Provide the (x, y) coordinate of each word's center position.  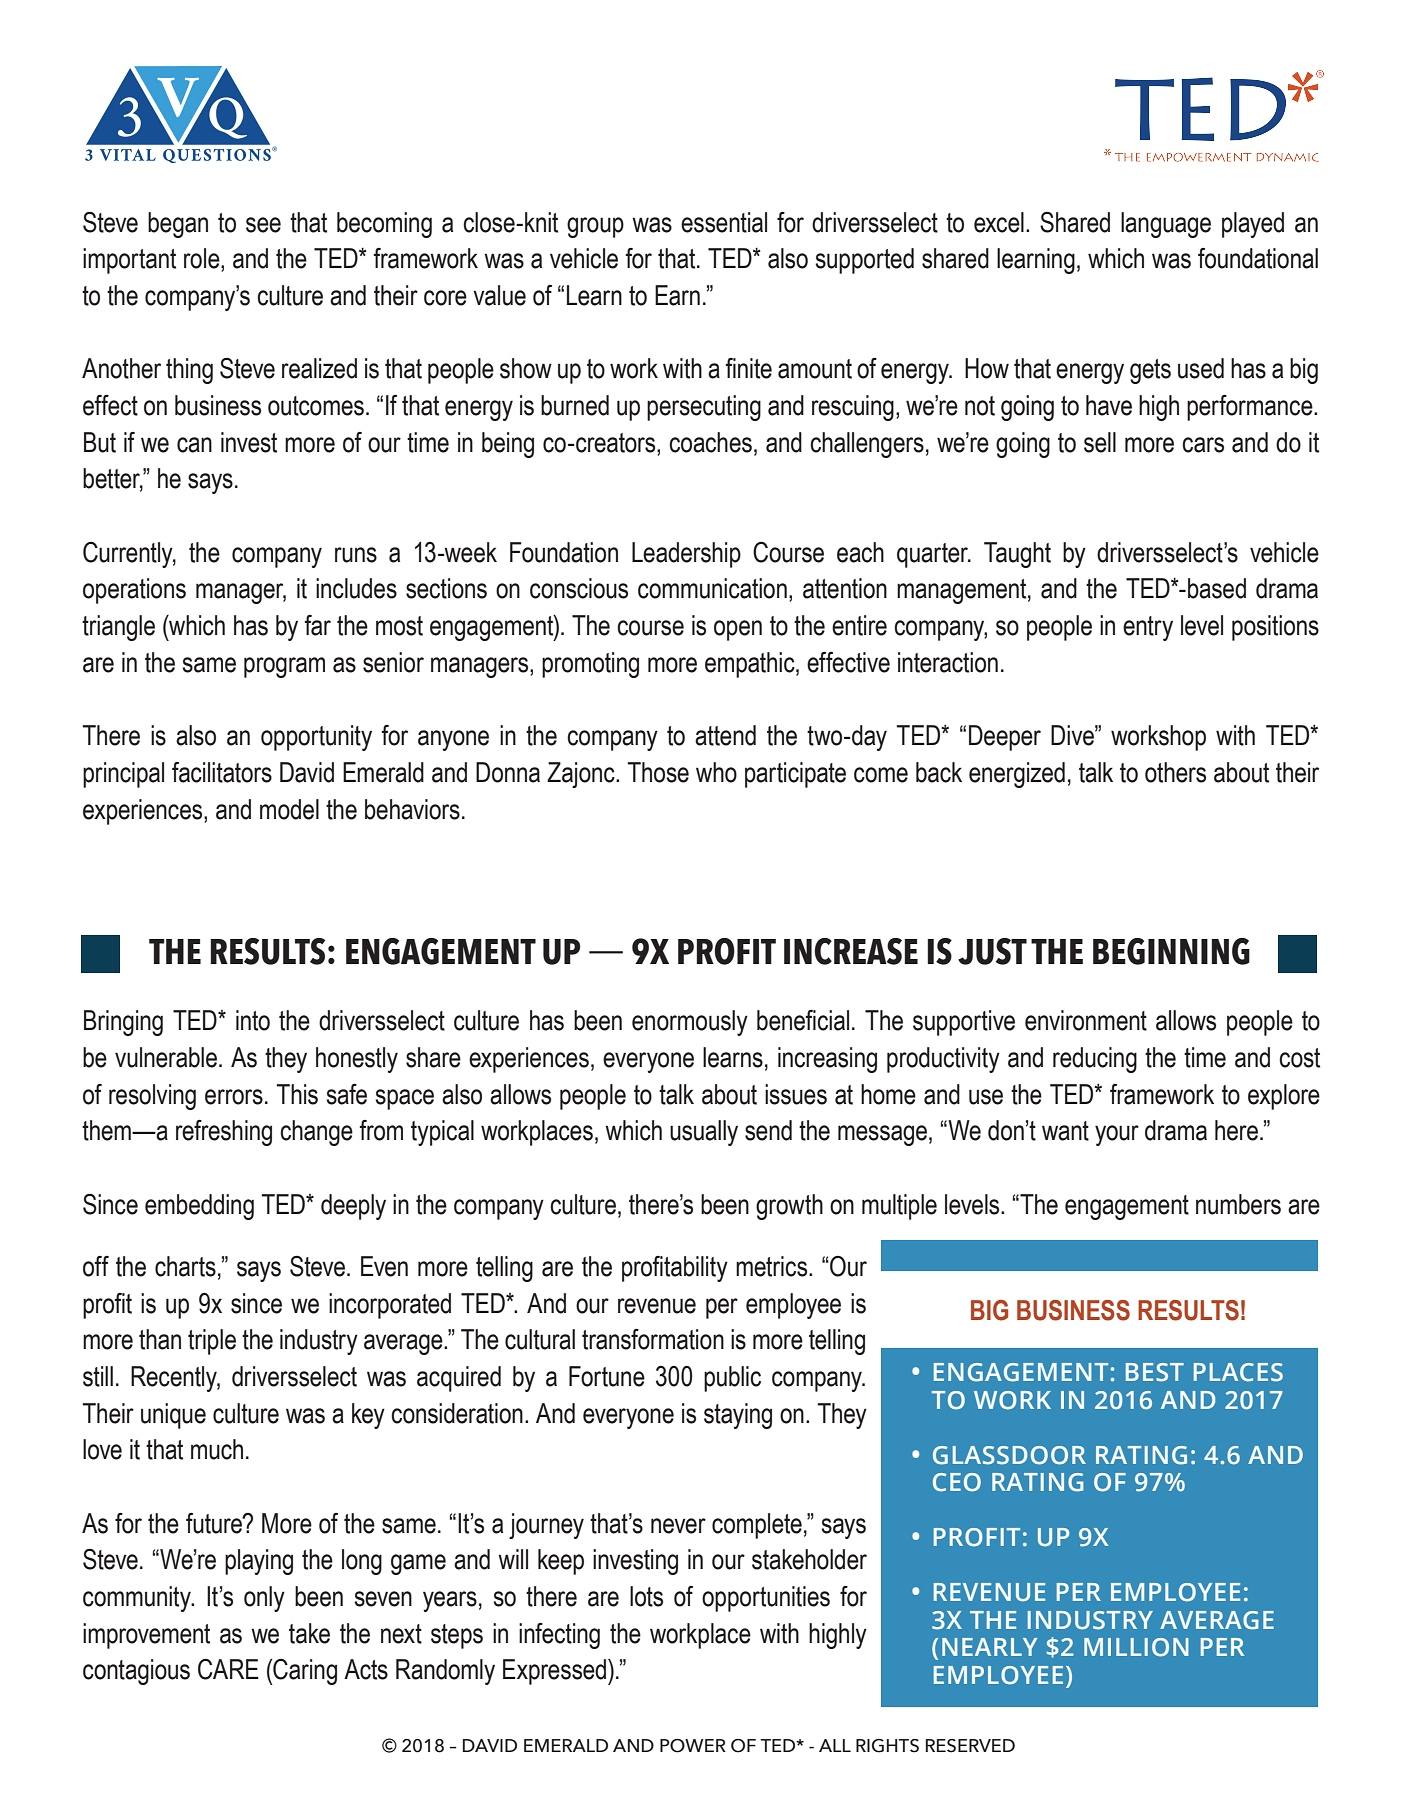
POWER (693, 1746)
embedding (199, 1207)
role (203, 258)
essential (724, 222)
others (1175, 772)
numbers (1238, 1204)
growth (789, 1207)
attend (725, 735)
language (1166, 225)
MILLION (1136, 1647)
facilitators (222, 772)
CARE (228, 1669)
